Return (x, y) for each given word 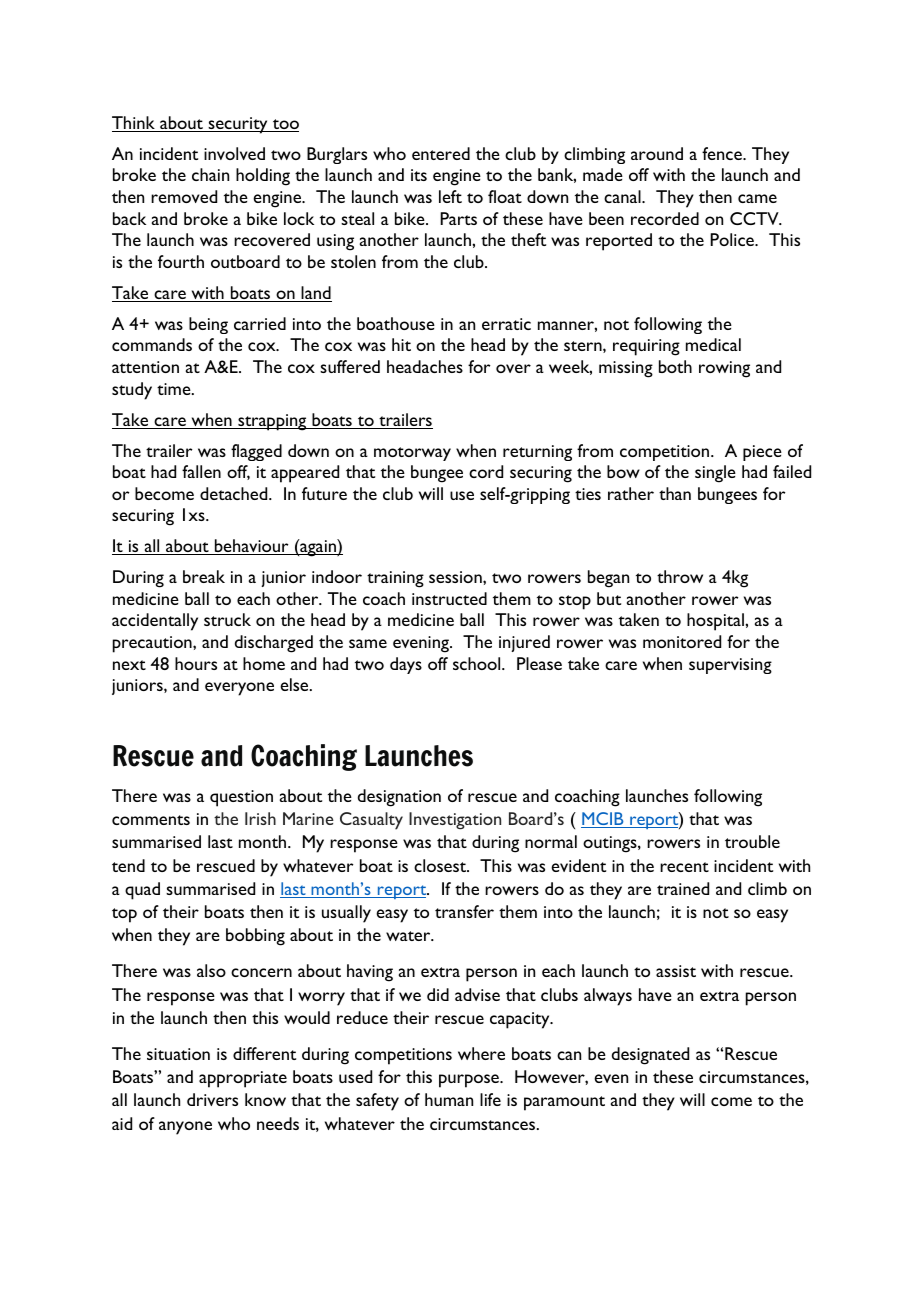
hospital (716, 622)
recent (684, 867)
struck (227, 619)
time (175, 389)
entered (441, 153)
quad (142, 891)
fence (723, 153)
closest (441, 865)
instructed (449, 598)
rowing (724, 369)
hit (401, 344)
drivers (212, 1099)
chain (210, 174)
